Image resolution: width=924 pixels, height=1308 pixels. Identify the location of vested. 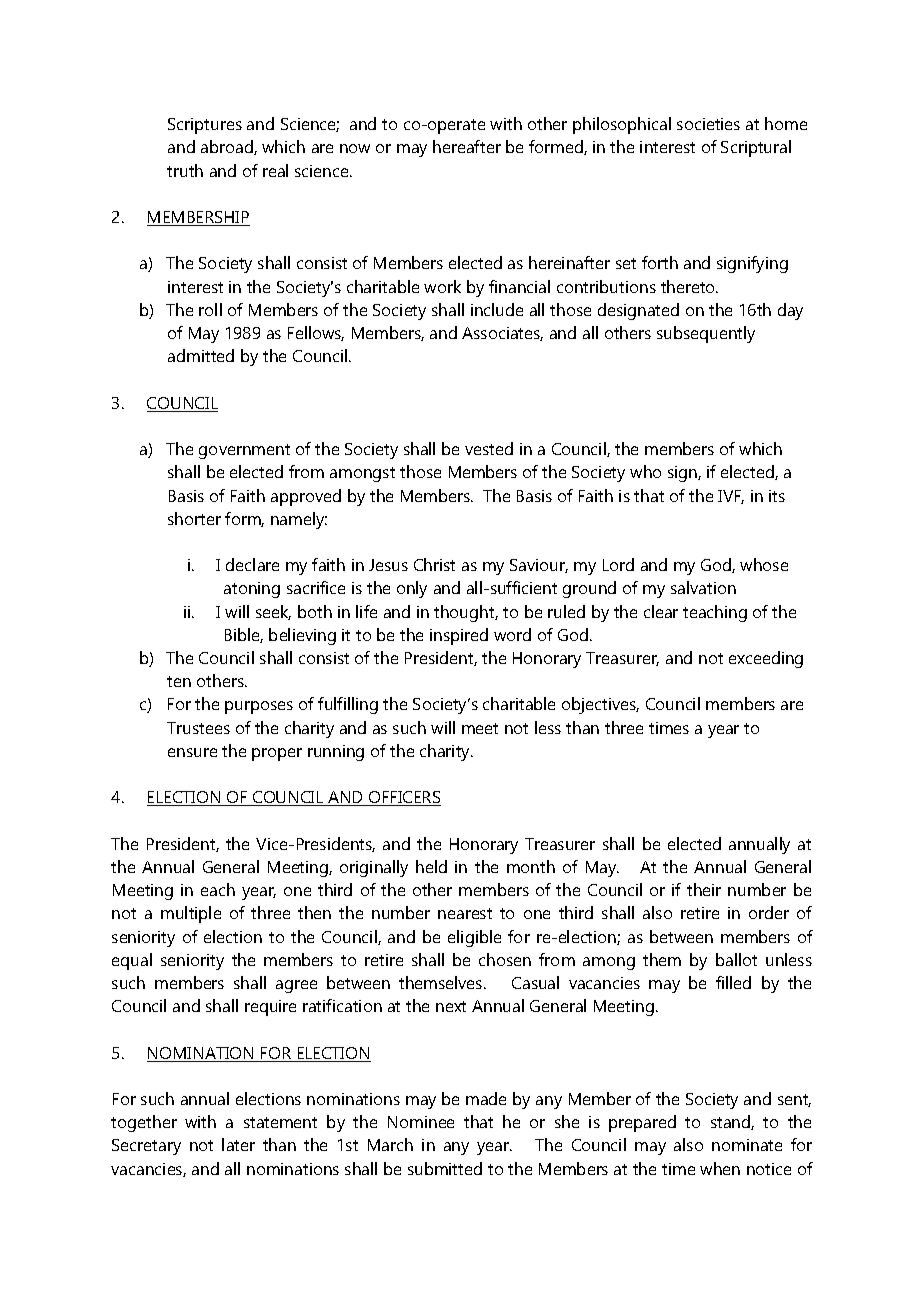
(489, 448).
